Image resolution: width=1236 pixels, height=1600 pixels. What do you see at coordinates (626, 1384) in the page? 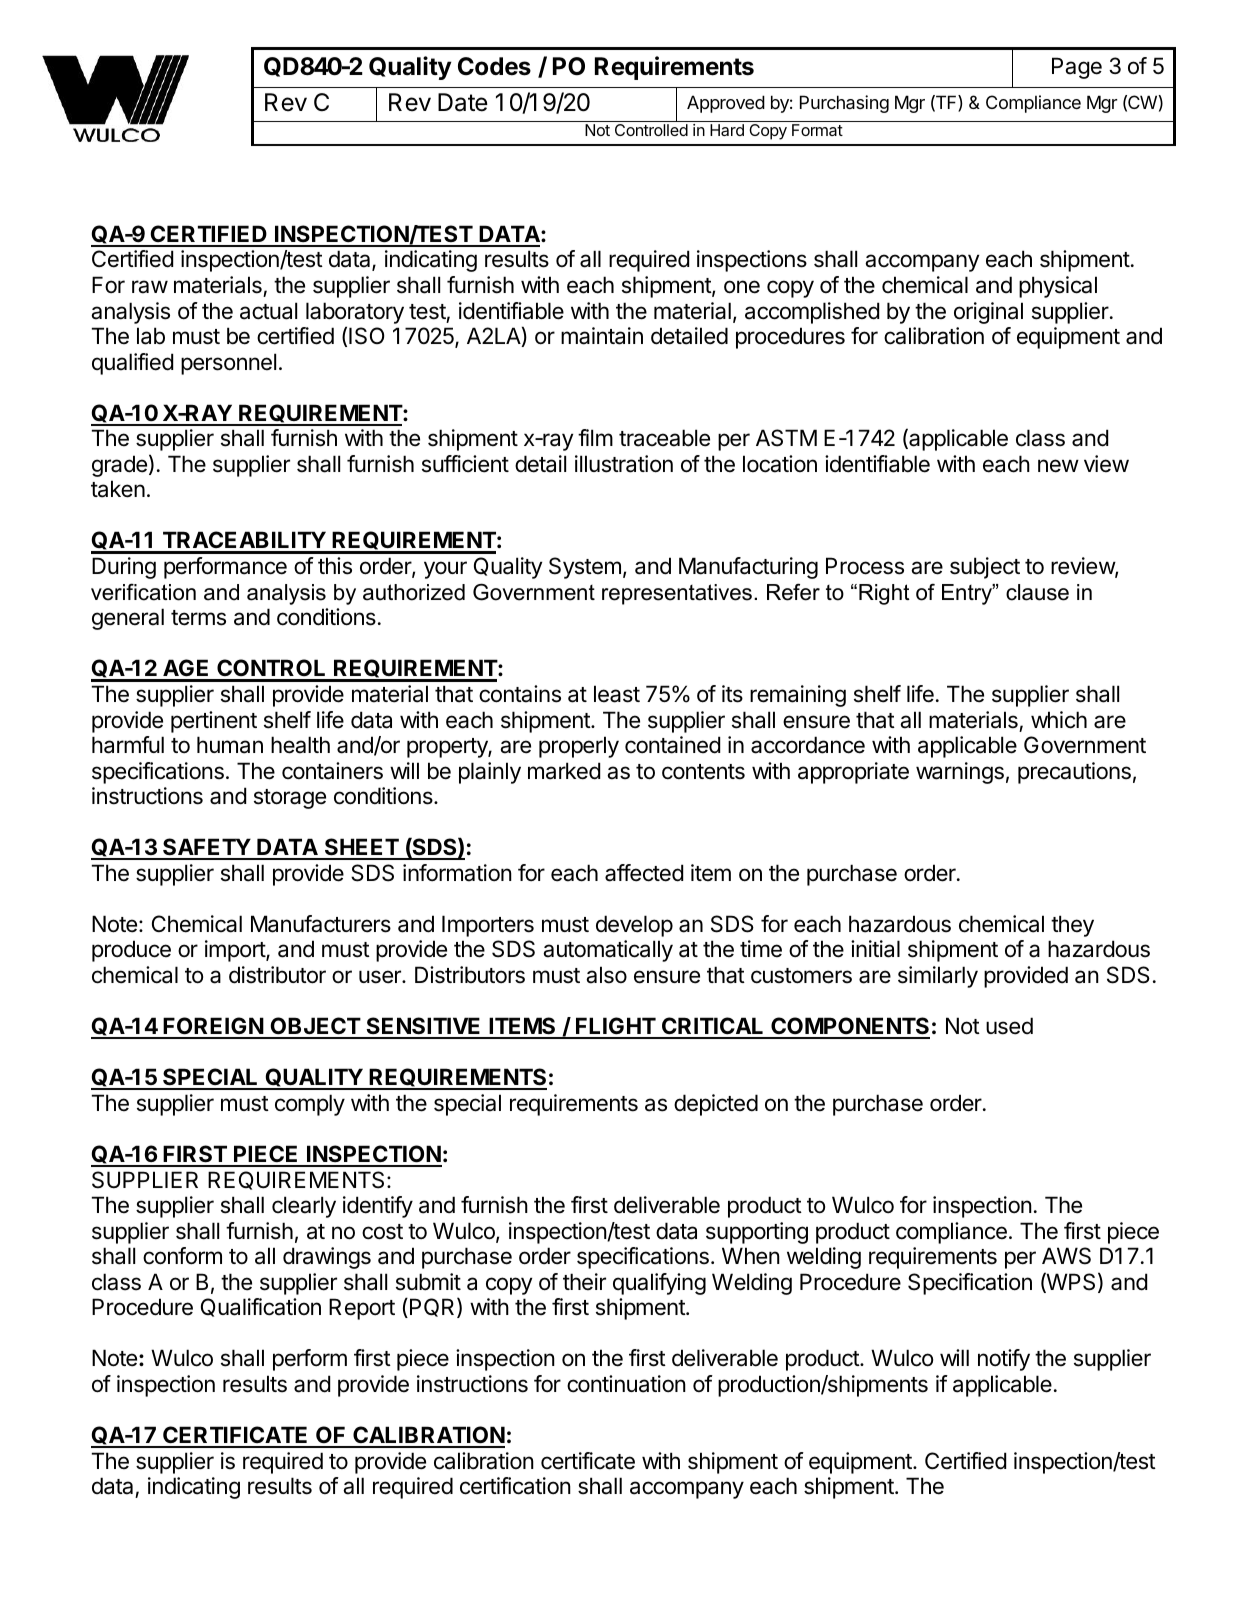
I see `continuation` at bounding box center [626, 1384].
